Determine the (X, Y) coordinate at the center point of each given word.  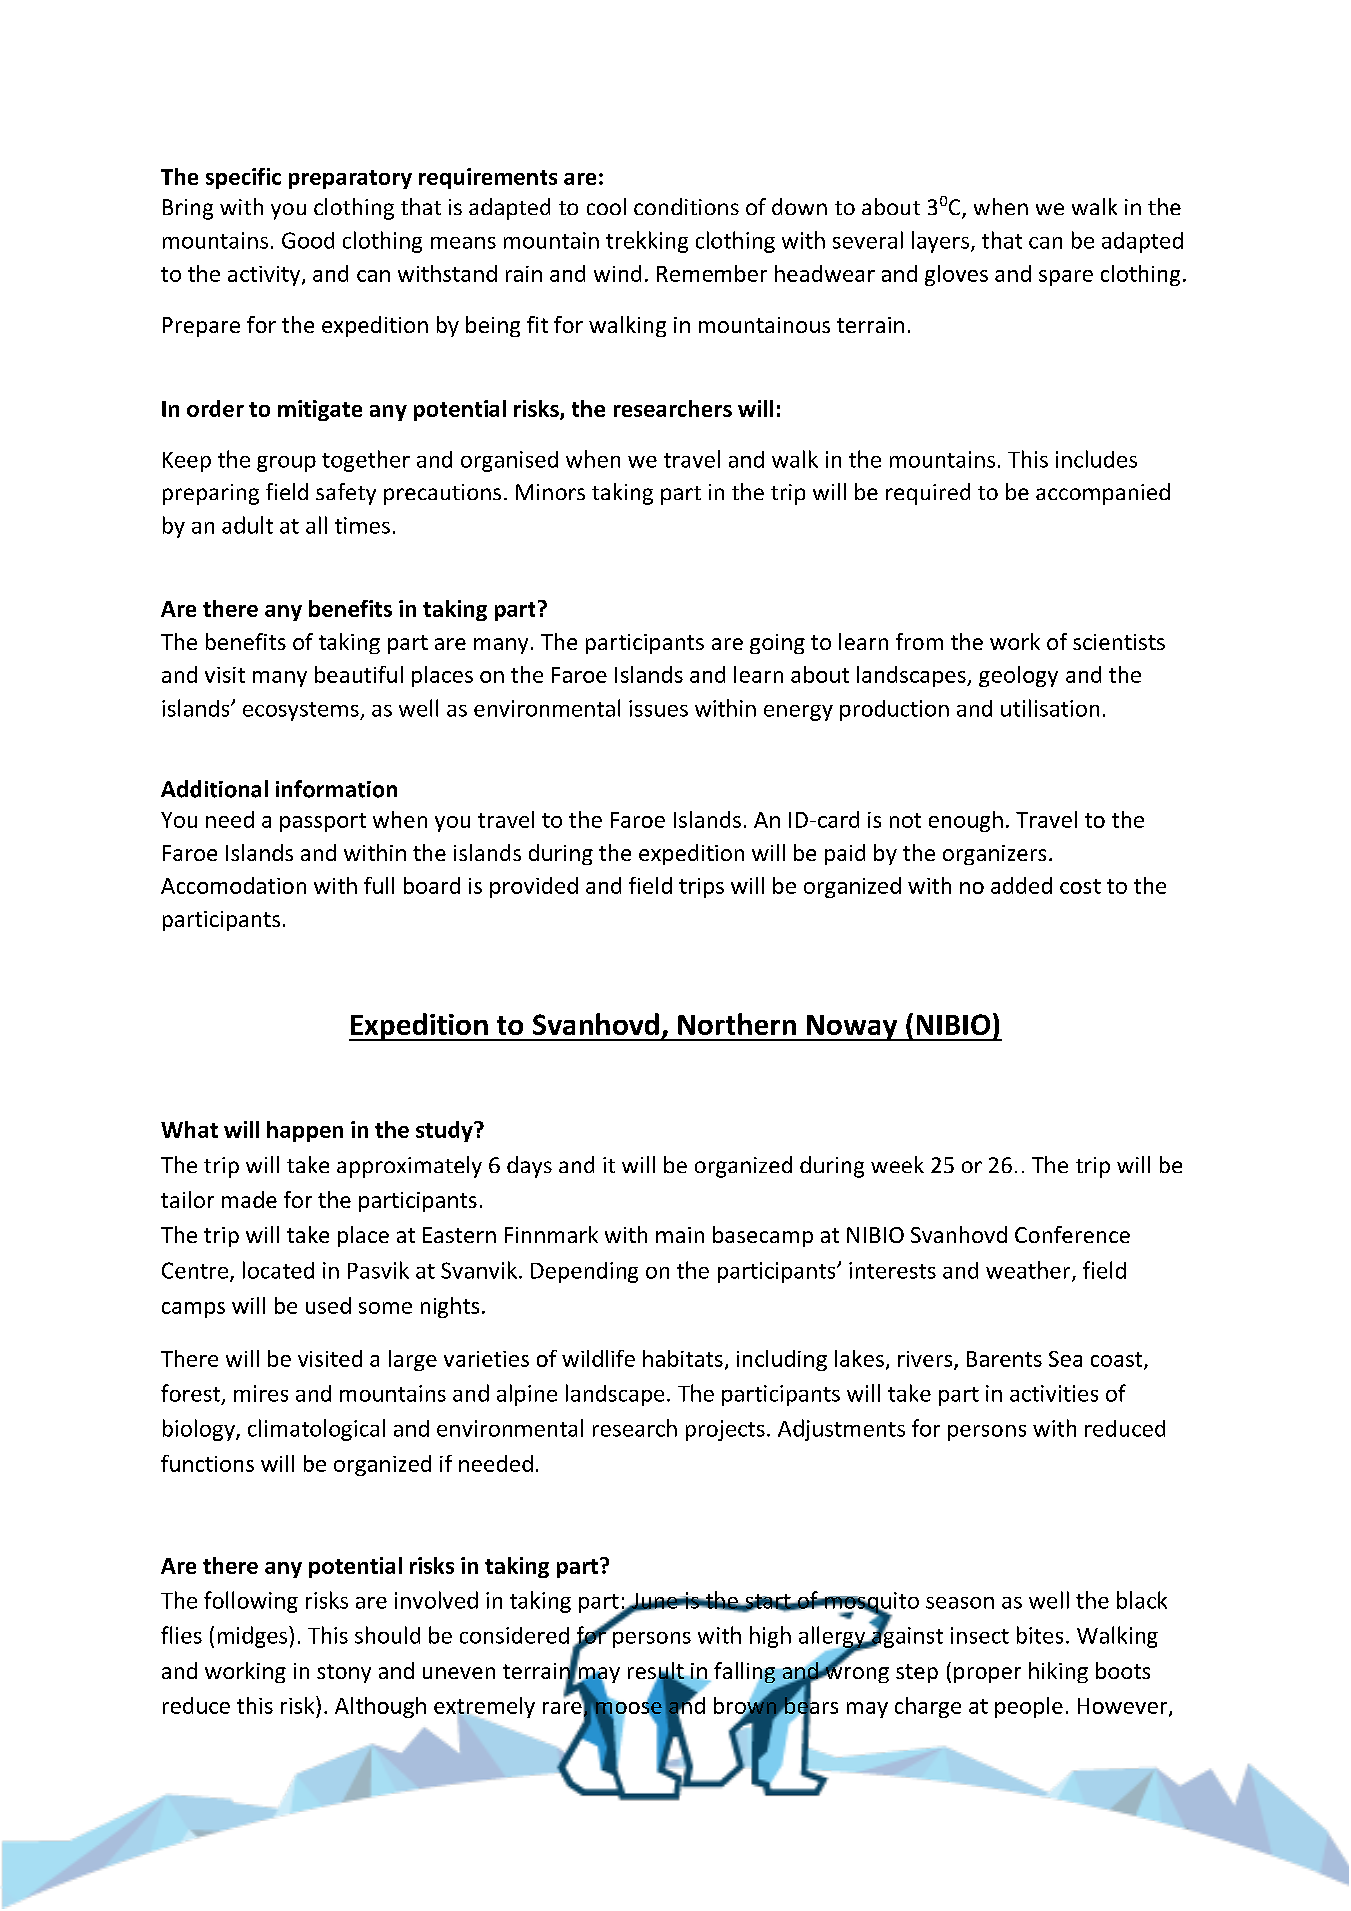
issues (658, 708)
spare (1066, 278)
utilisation (1050, 708)
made (249, 1199)
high (770, 1637)
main (680, 1235)
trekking (647, 242)
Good (308, 240)
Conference (1072, 1234)
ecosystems (302, 711)
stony (344, 1673)
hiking (1058, 1672)
